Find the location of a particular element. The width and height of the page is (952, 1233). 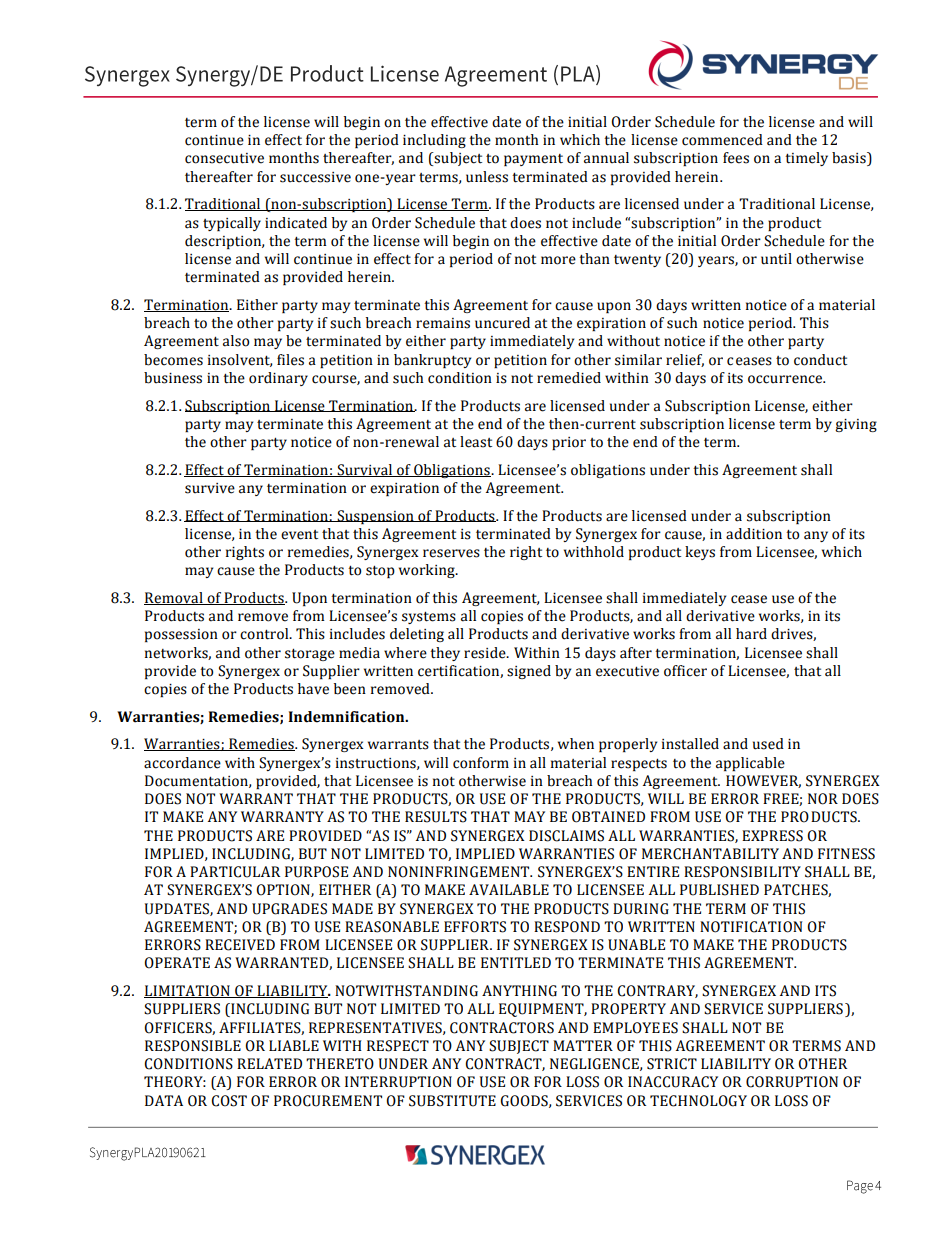

unless is located at coordinates (487, 177).
